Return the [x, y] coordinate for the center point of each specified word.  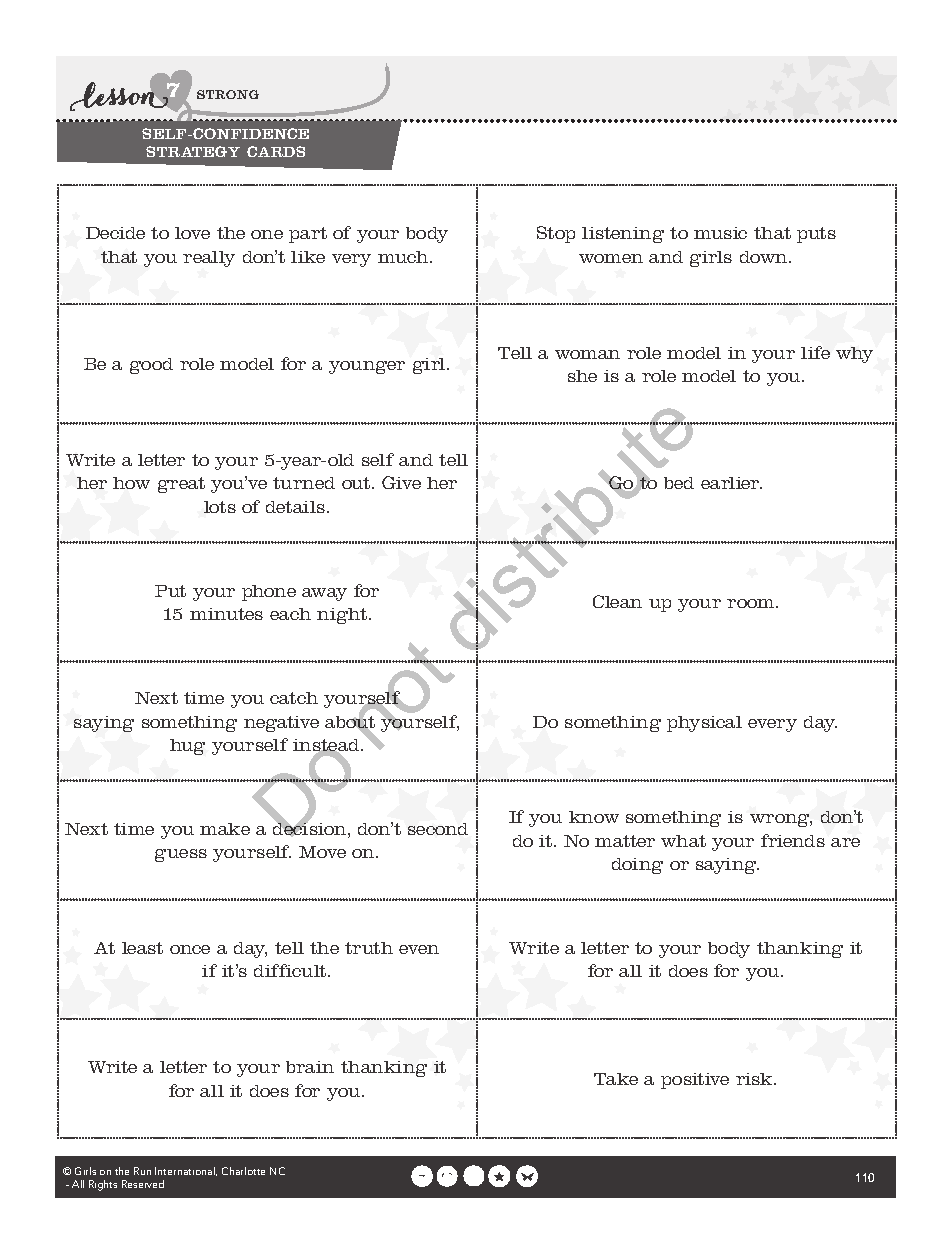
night [342, 616]
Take [616, 1079]
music [720, 233]
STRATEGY [193, 151]
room [752, 603]
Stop [556, 234]
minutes [226, 614]
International [186, 1171]
